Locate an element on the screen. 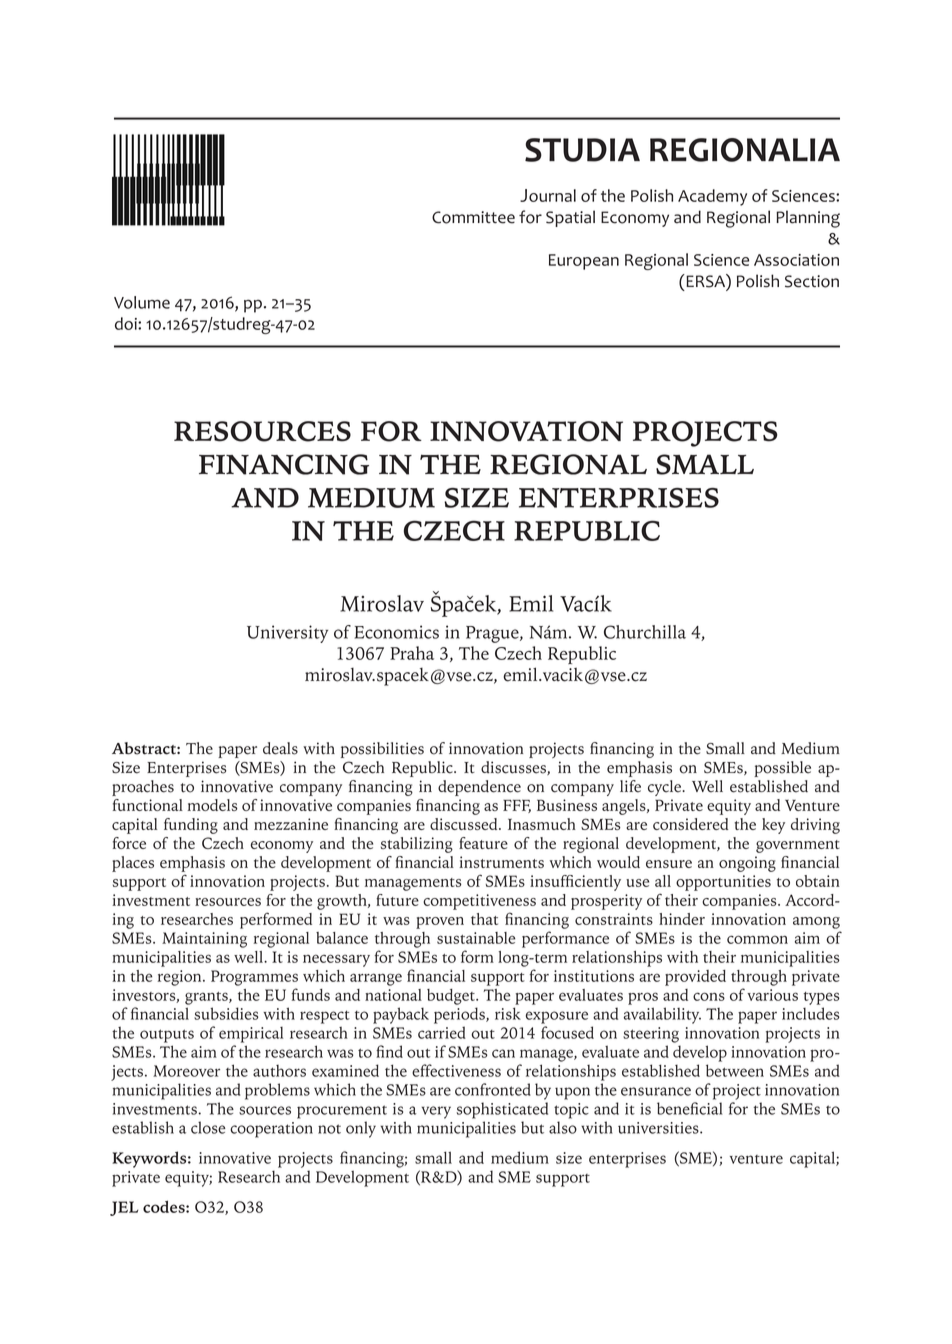  Committee is located at coordinates (473, 217).
